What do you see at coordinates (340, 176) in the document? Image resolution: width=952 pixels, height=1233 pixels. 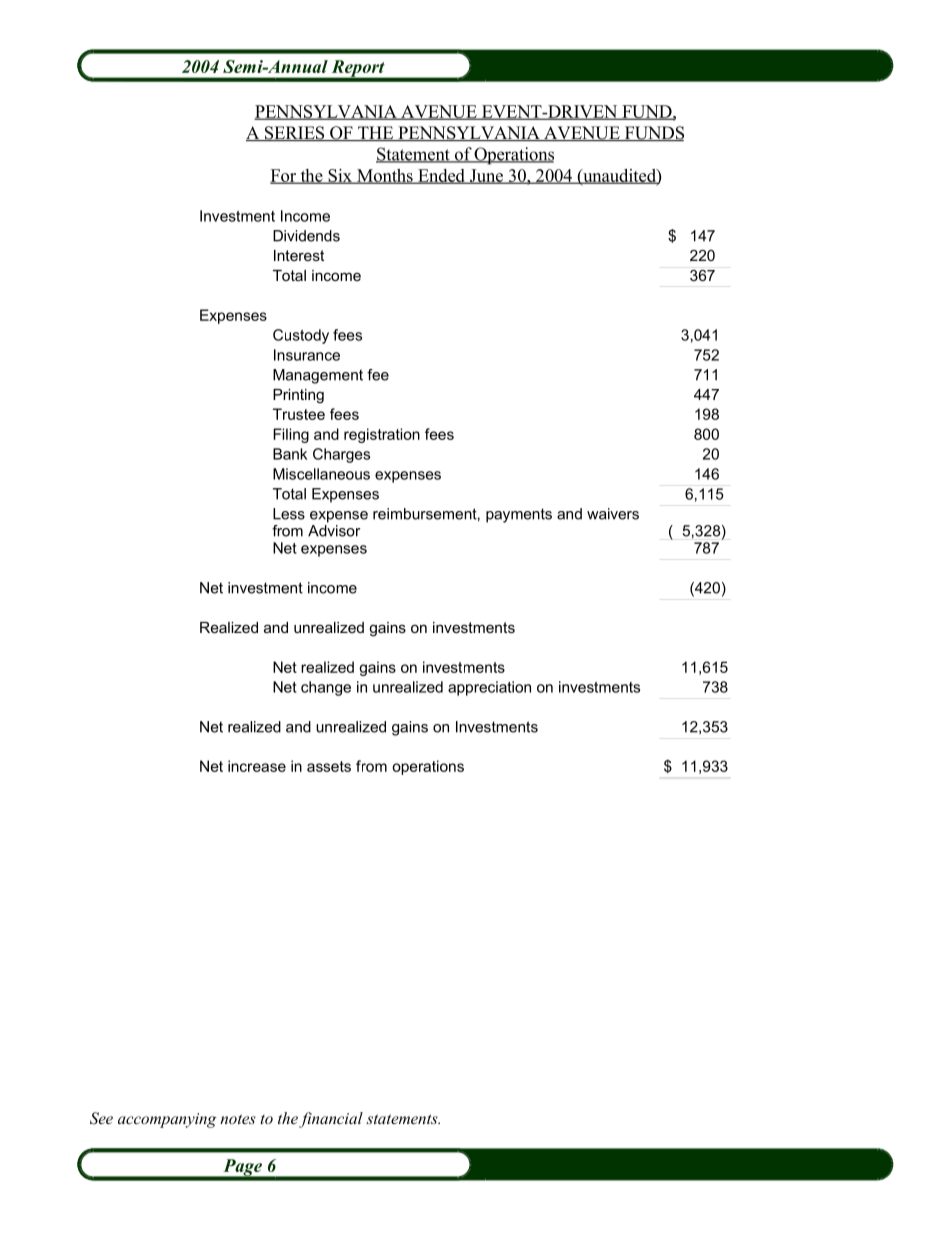 I see `Six` at bounding box center [340, 176].
